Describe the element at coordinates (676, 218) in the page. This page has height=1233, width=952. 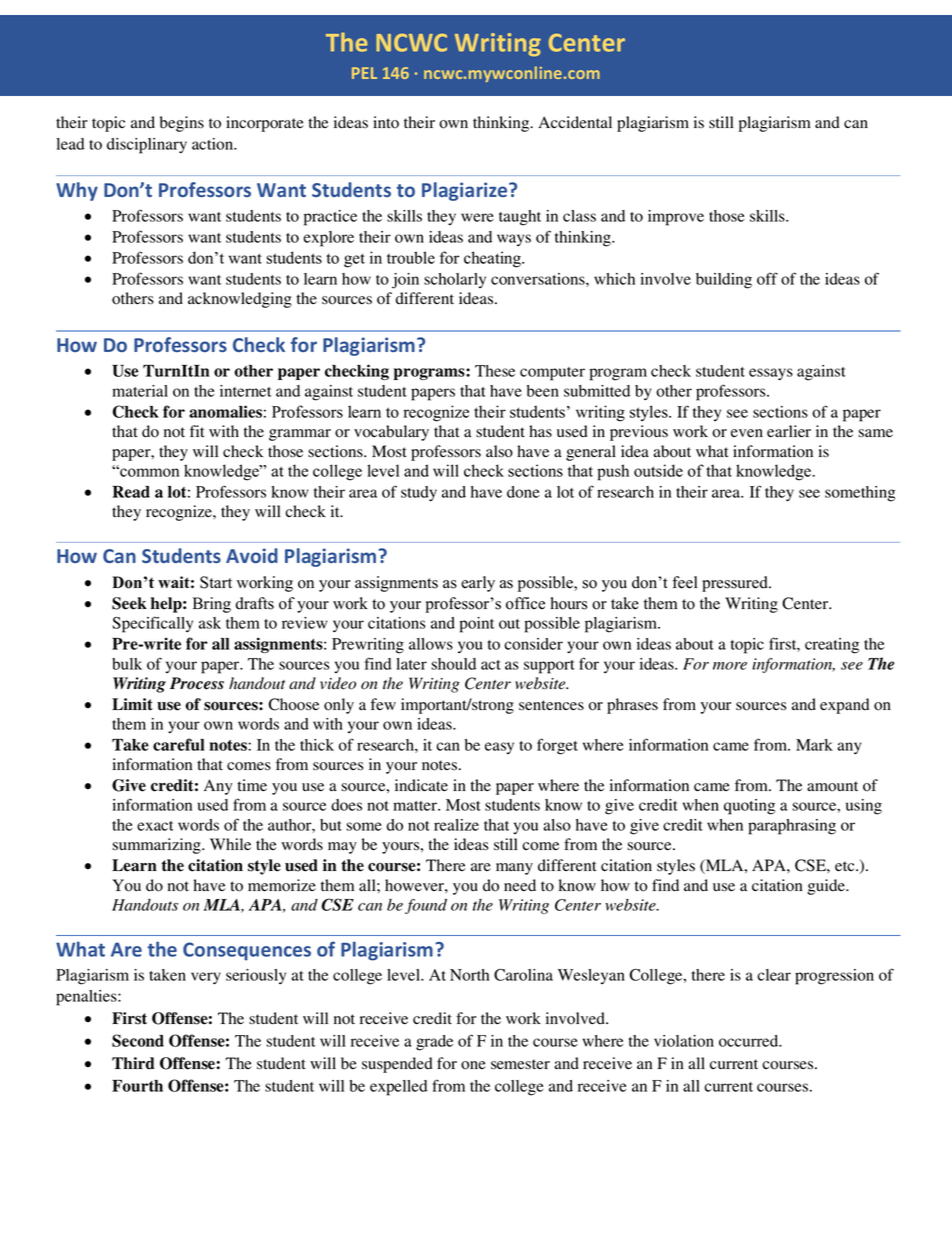
I see `improve` at that location.
